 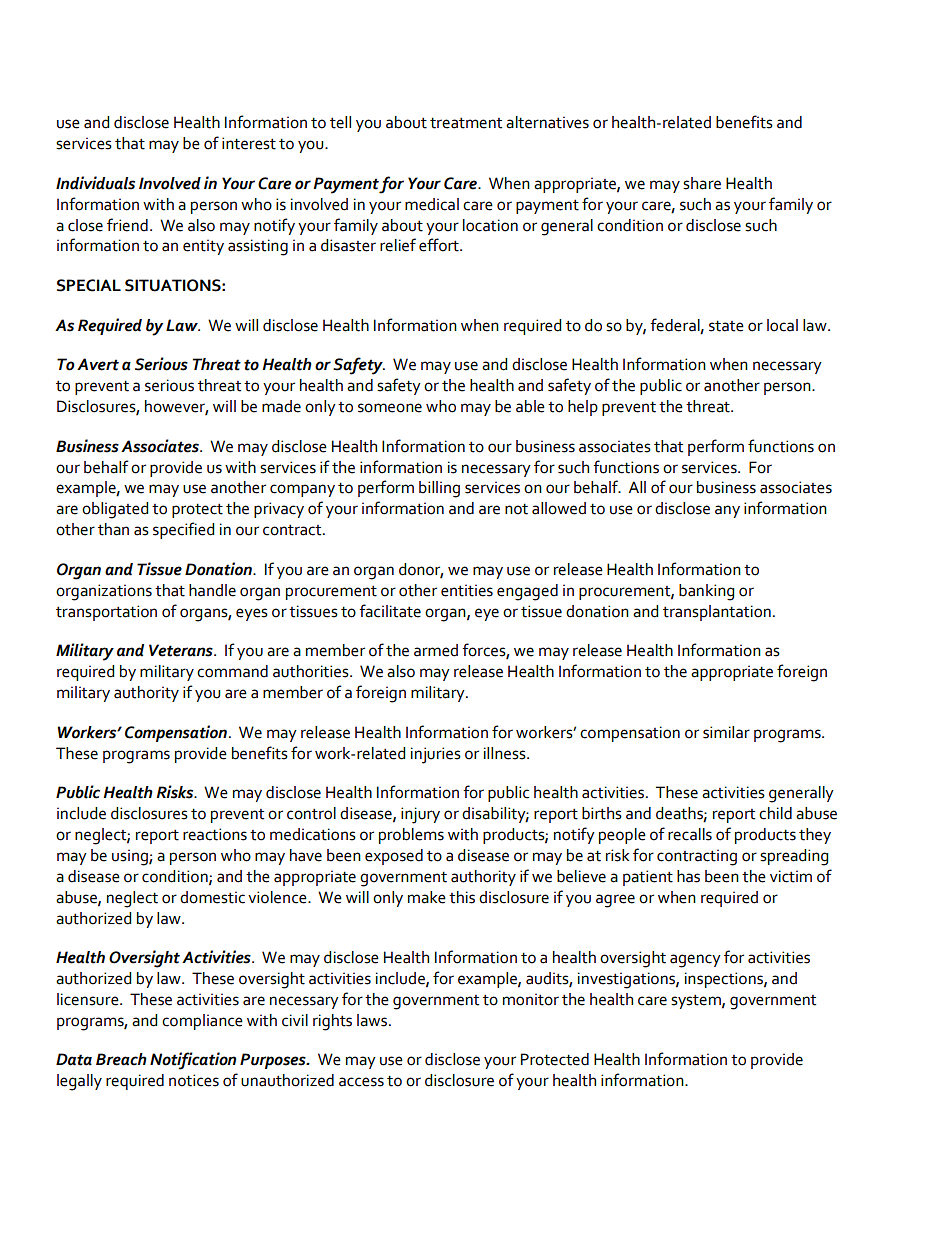 I want to click on Individuals, so click(x=95, y=183).
